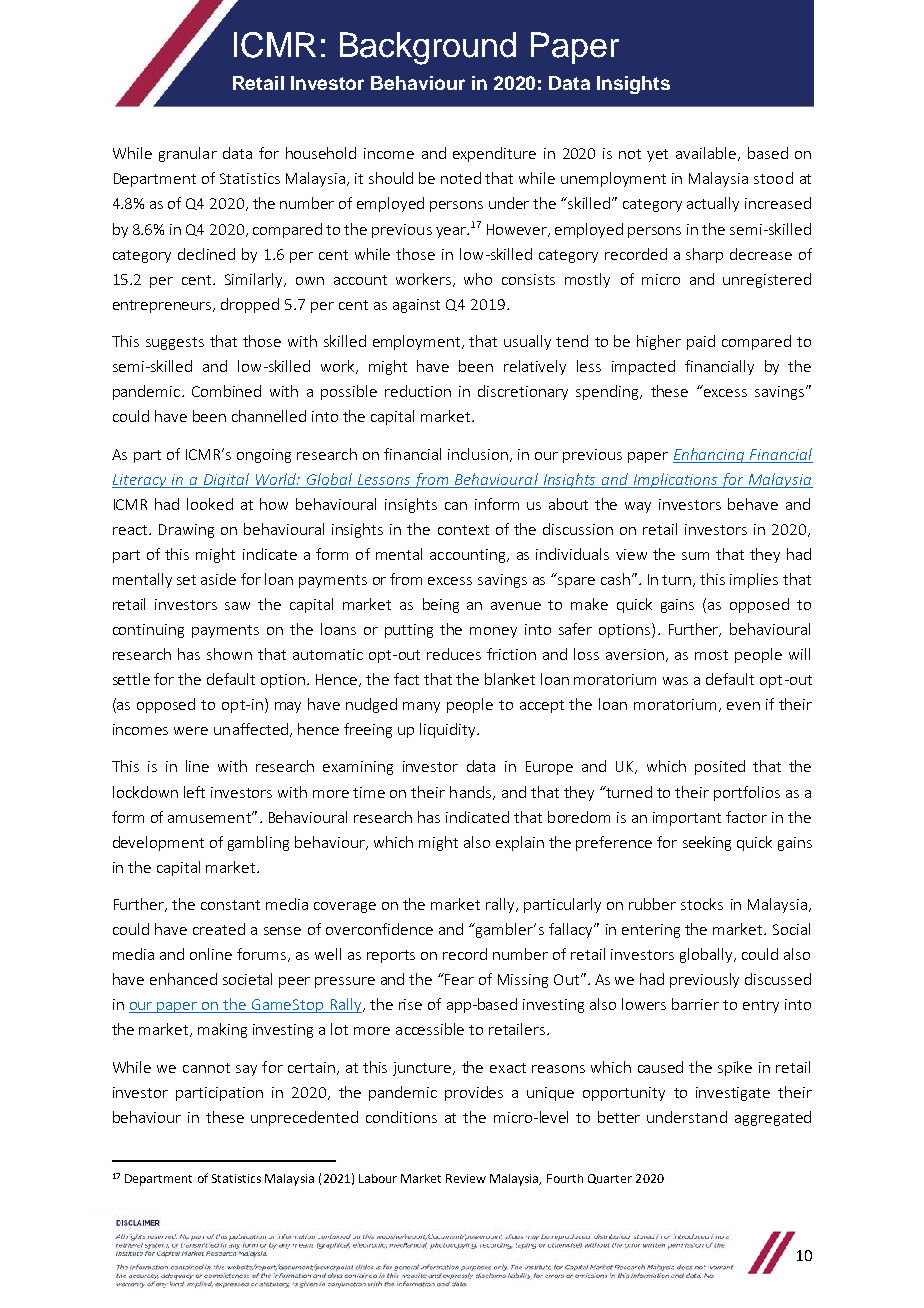 The height and width of the screenshot is (1308, 924). Describe the element at coordinates (733, 1094) in the screenshot. I see `investigate` at that location.
